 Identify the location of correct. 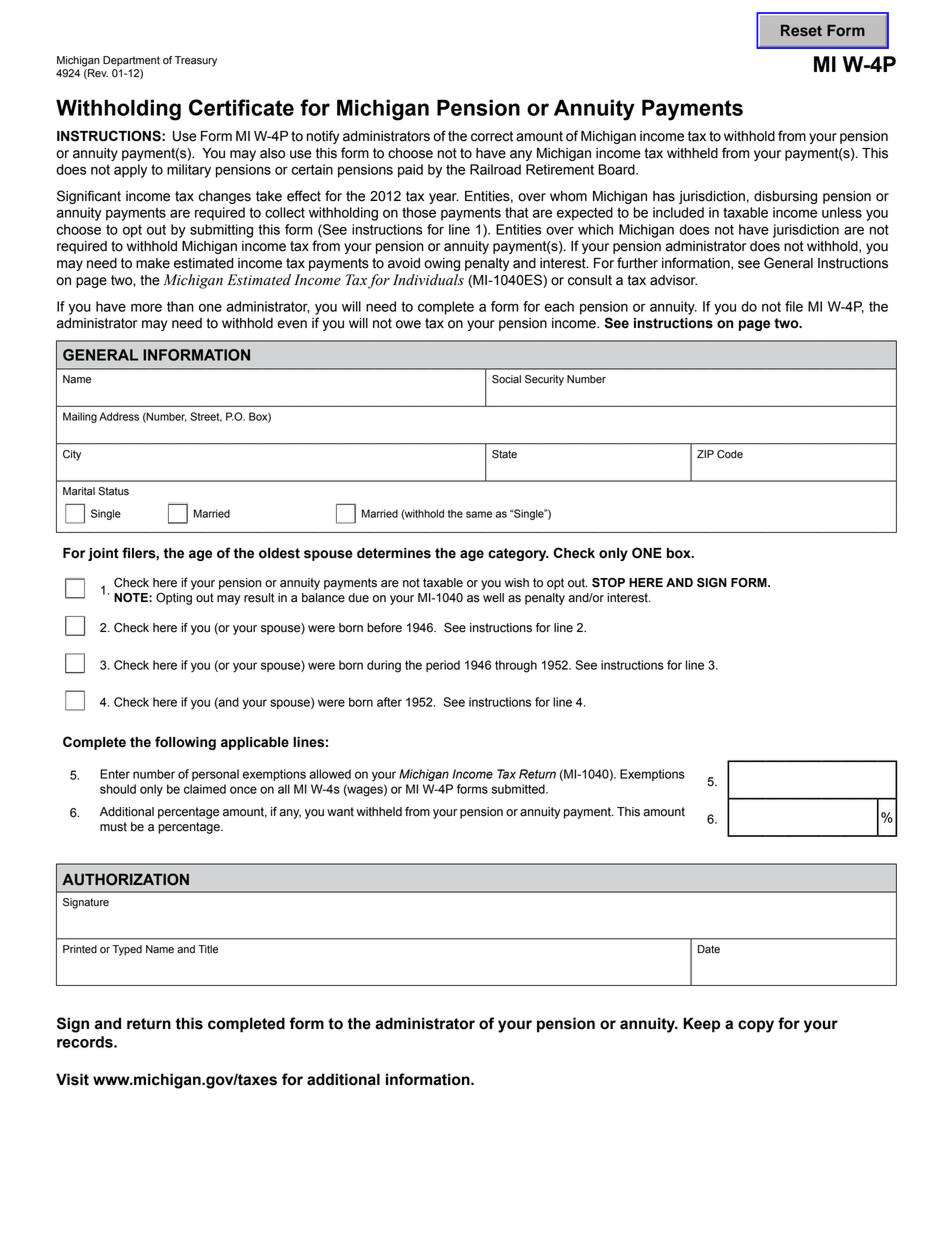
(492, 136).
